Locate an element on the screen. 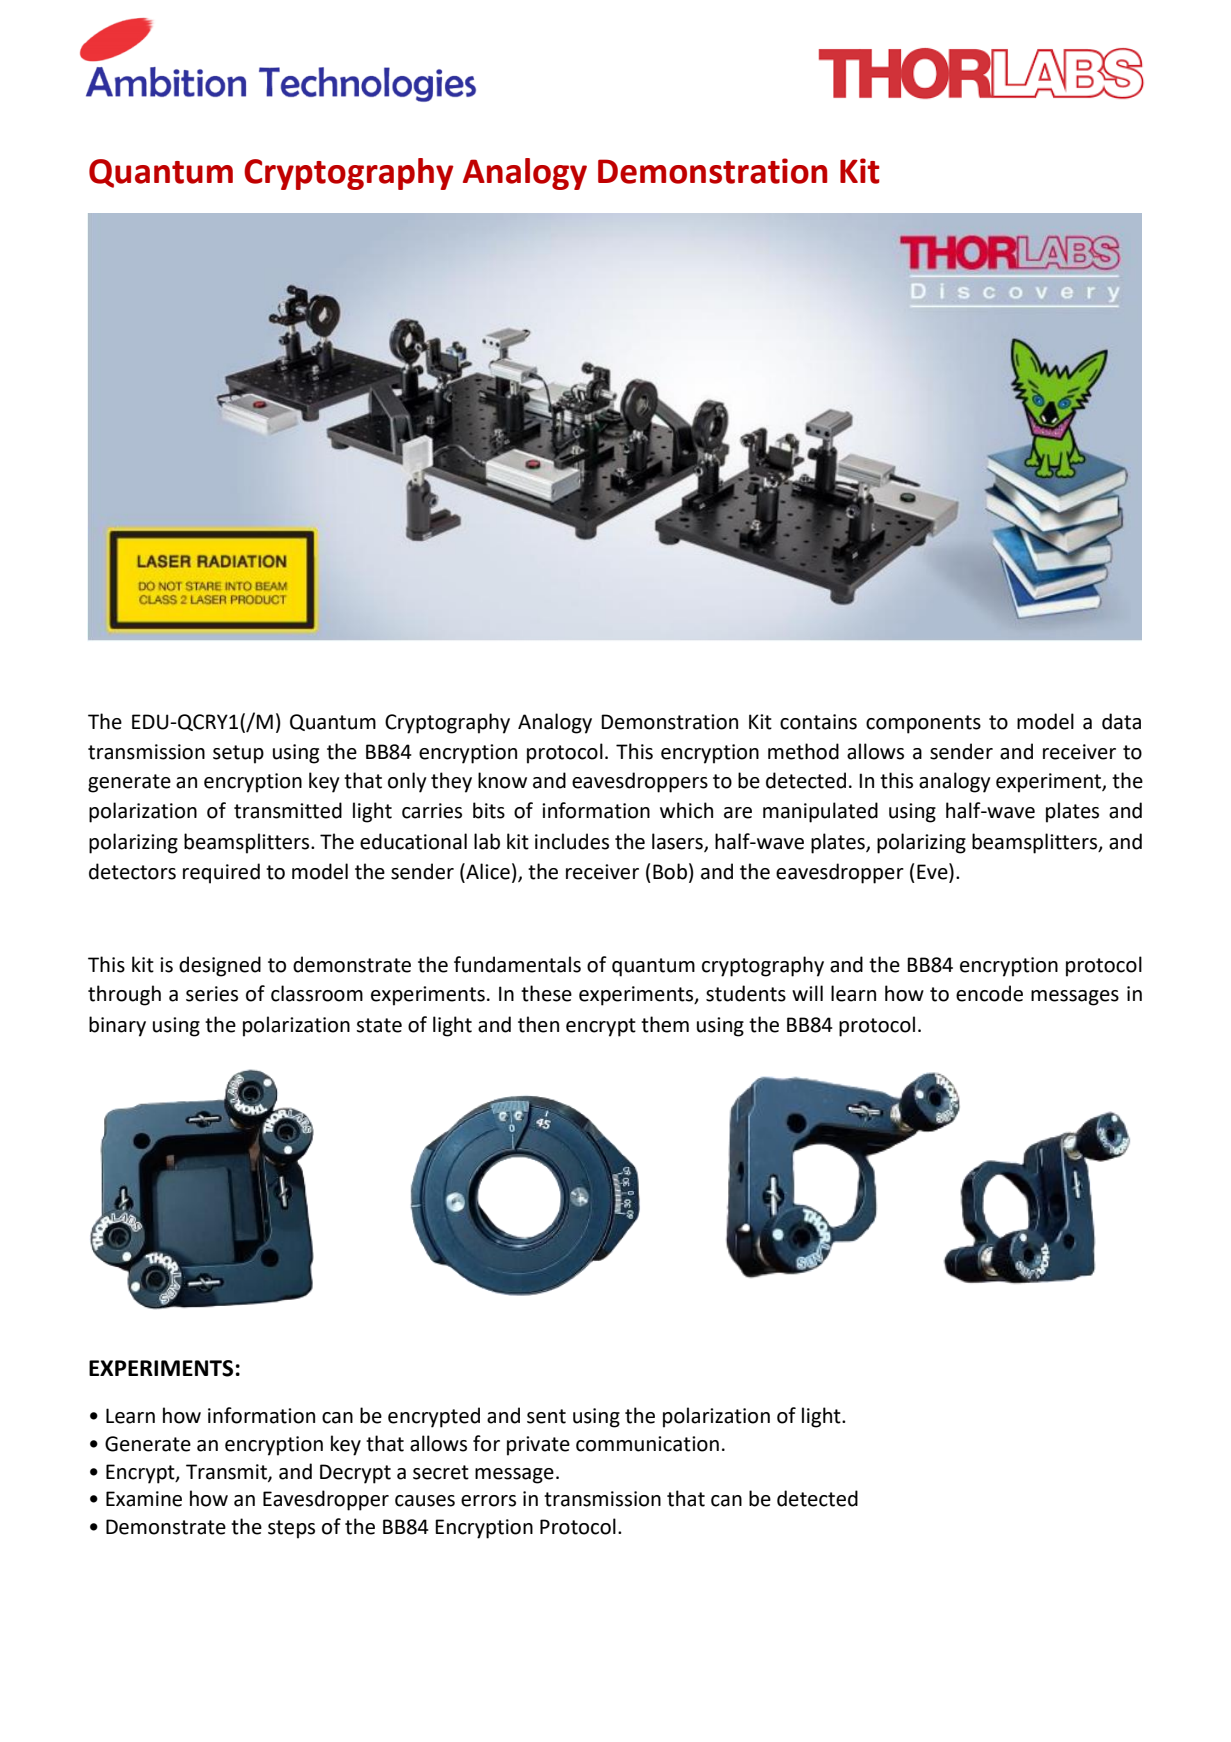 The width and height of the screenshot is (1231, 1742). binary is located at coordinates (117, 1026).
